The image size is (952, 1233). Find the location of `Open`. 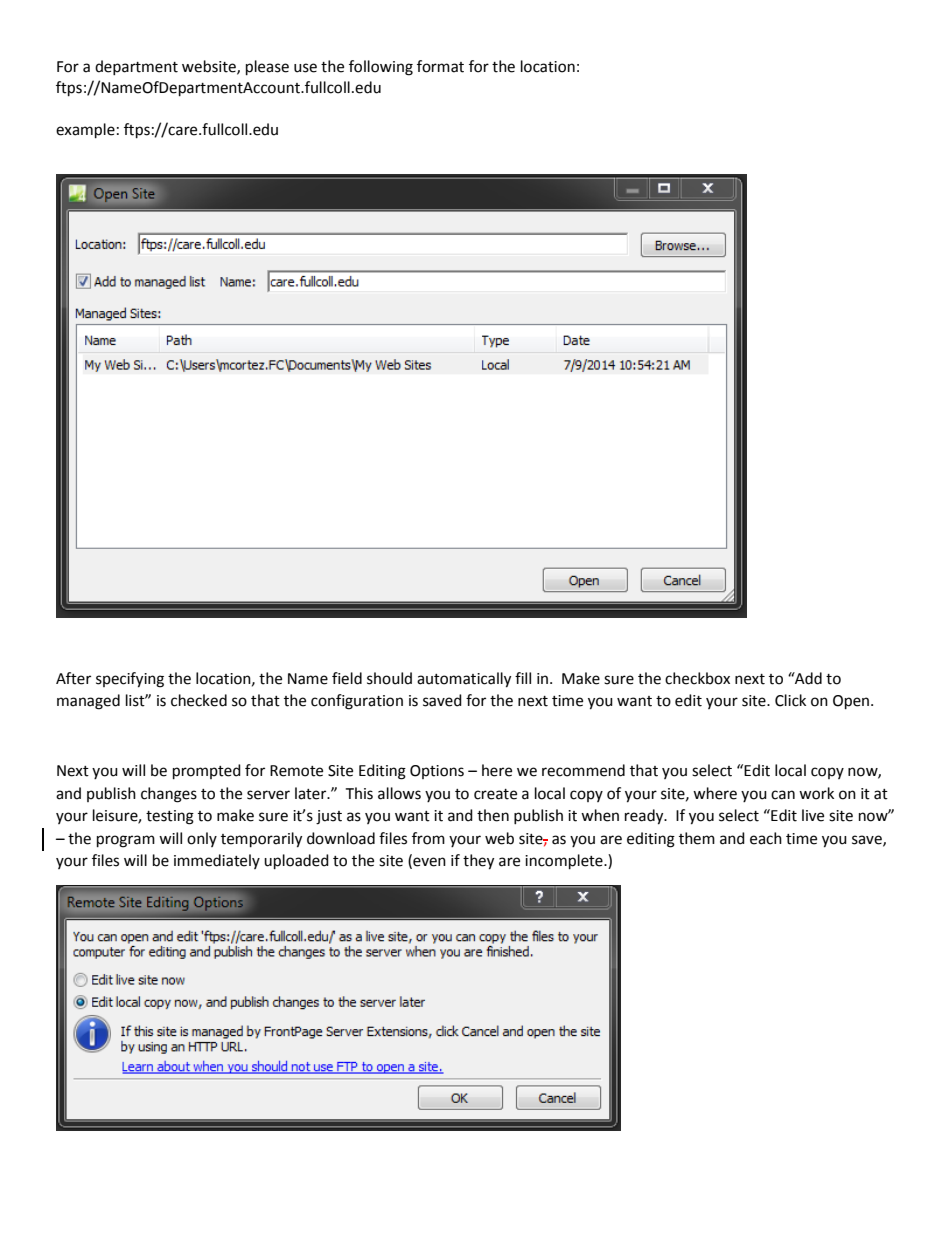

Open is located at coordinates (852, 702).
